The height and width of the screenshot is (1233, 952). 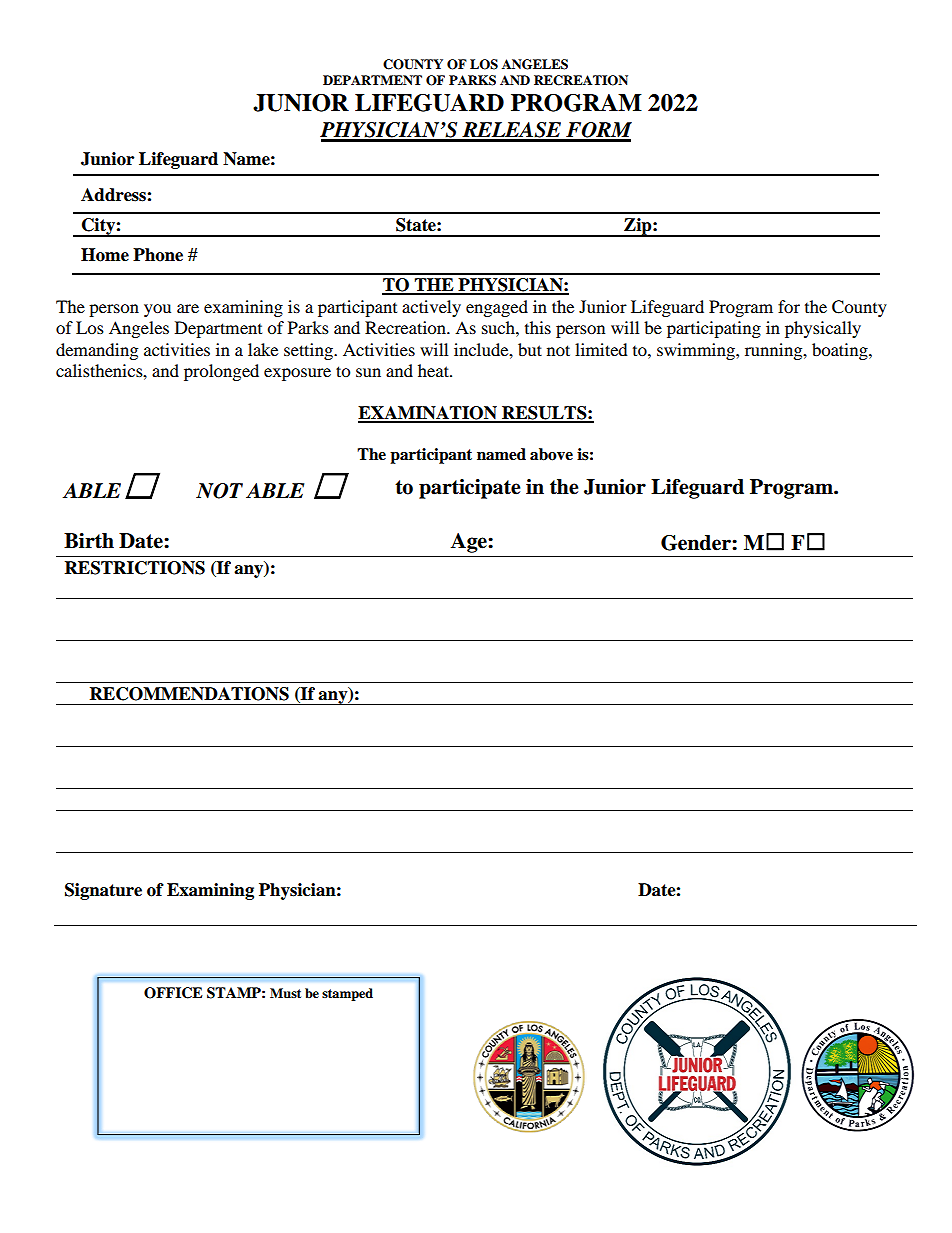 What do you see at coordinates (285, 993) in the screenshot?
I see `Must` at bounding box center [285, 993].
